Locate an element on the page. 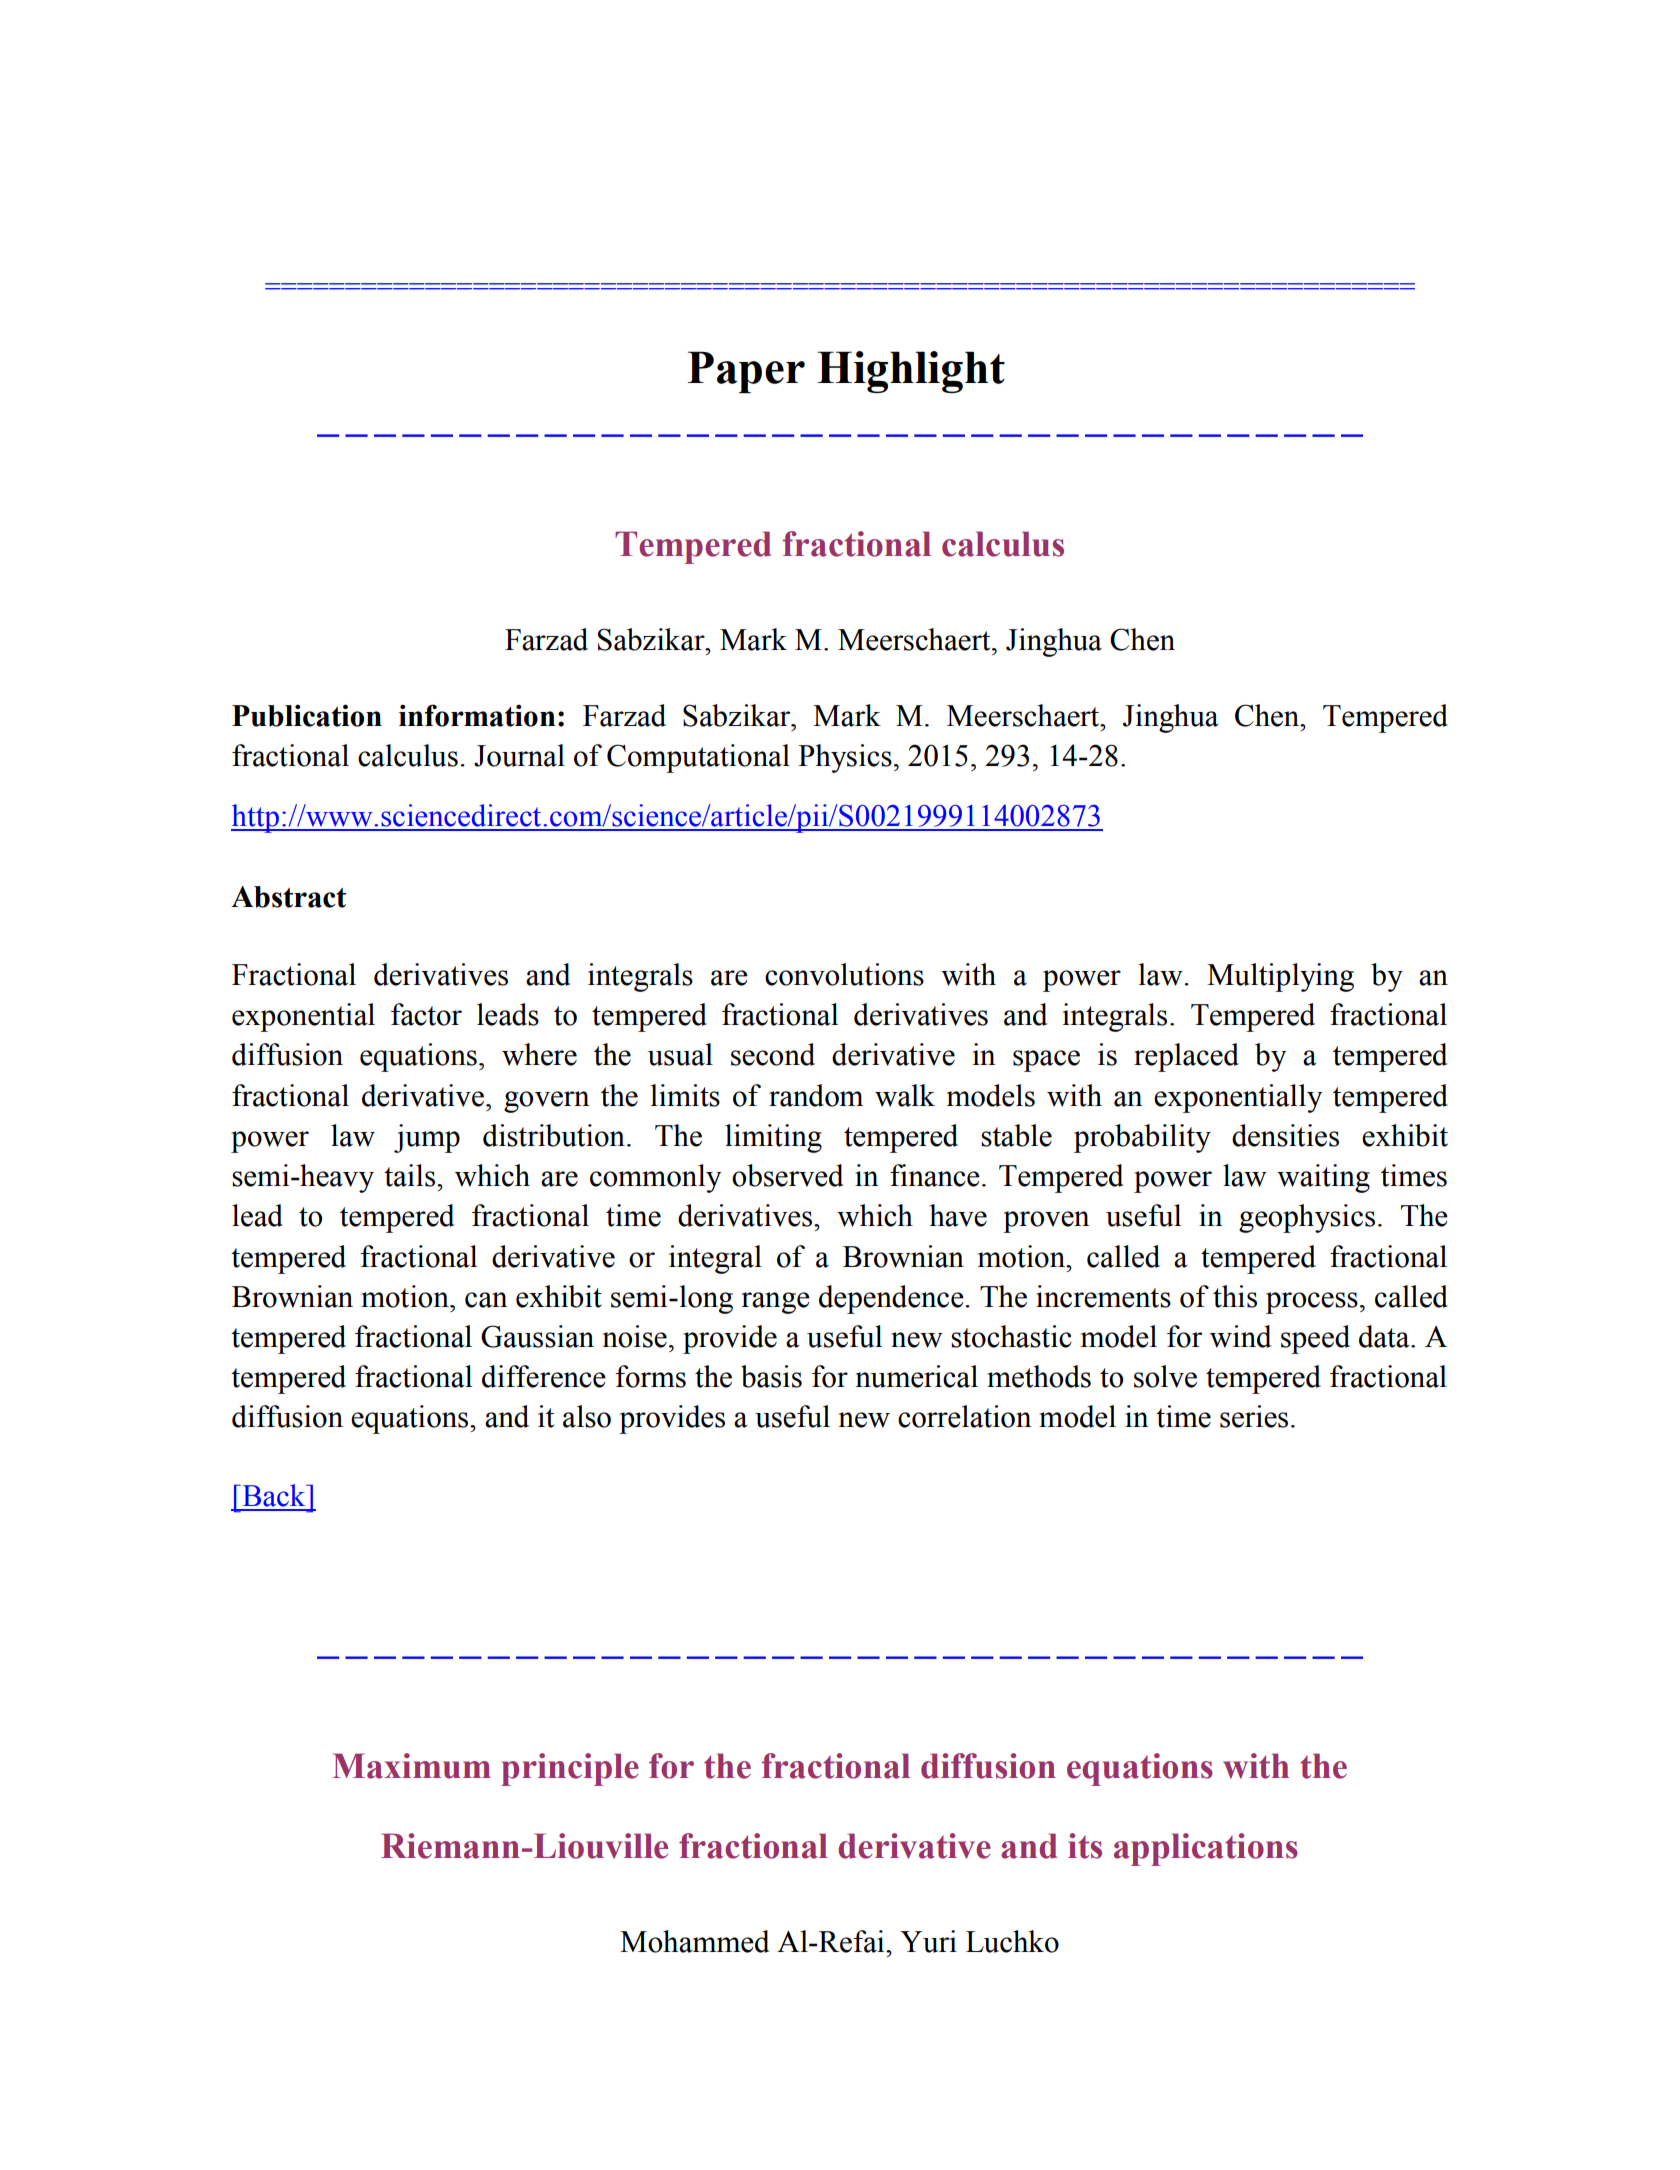 The height and width of the document is (2170, 1680). densities is located at coordinates (1285, 1135).
